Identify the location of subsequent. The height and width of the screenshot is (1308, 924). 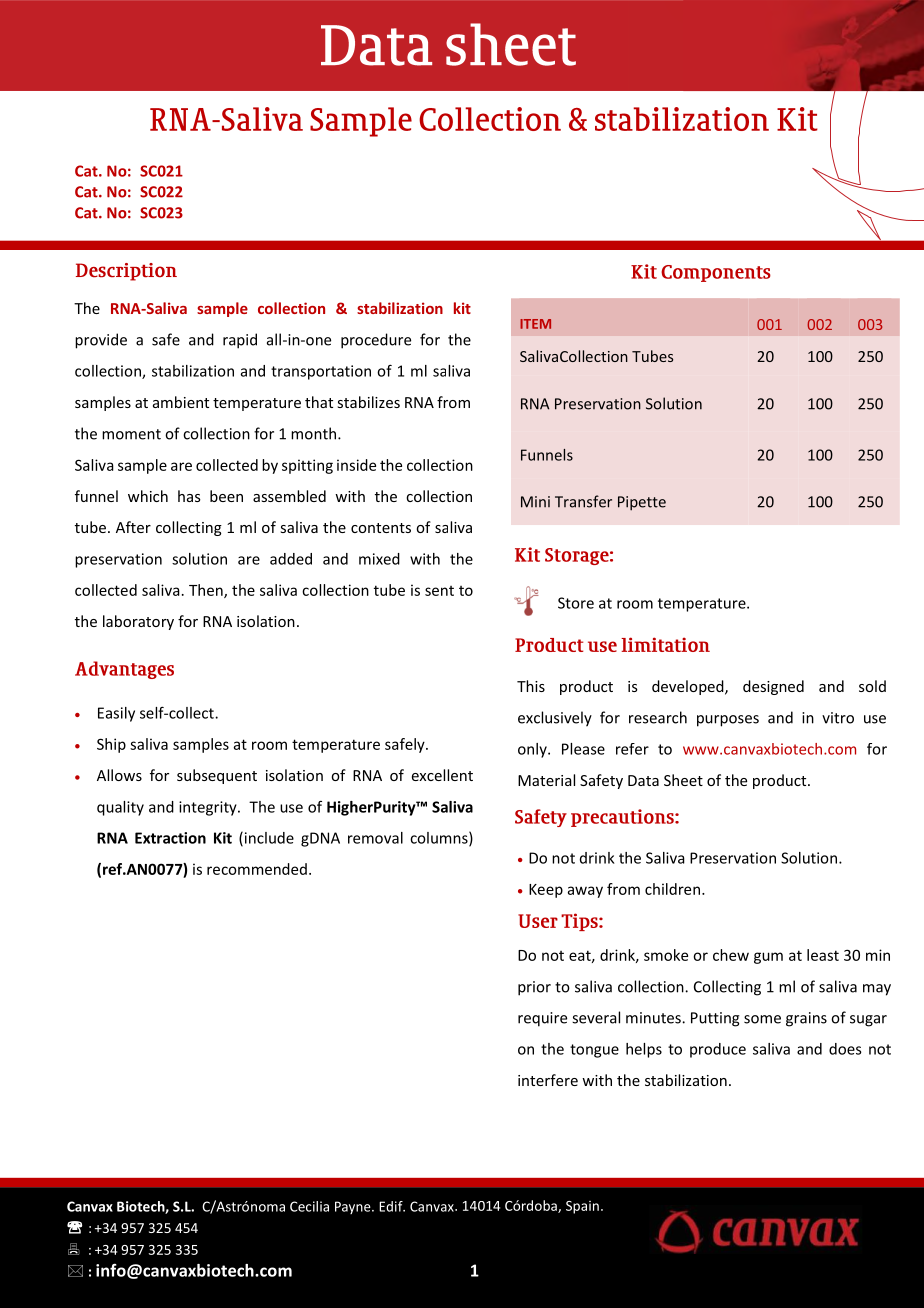
(217, 776).
